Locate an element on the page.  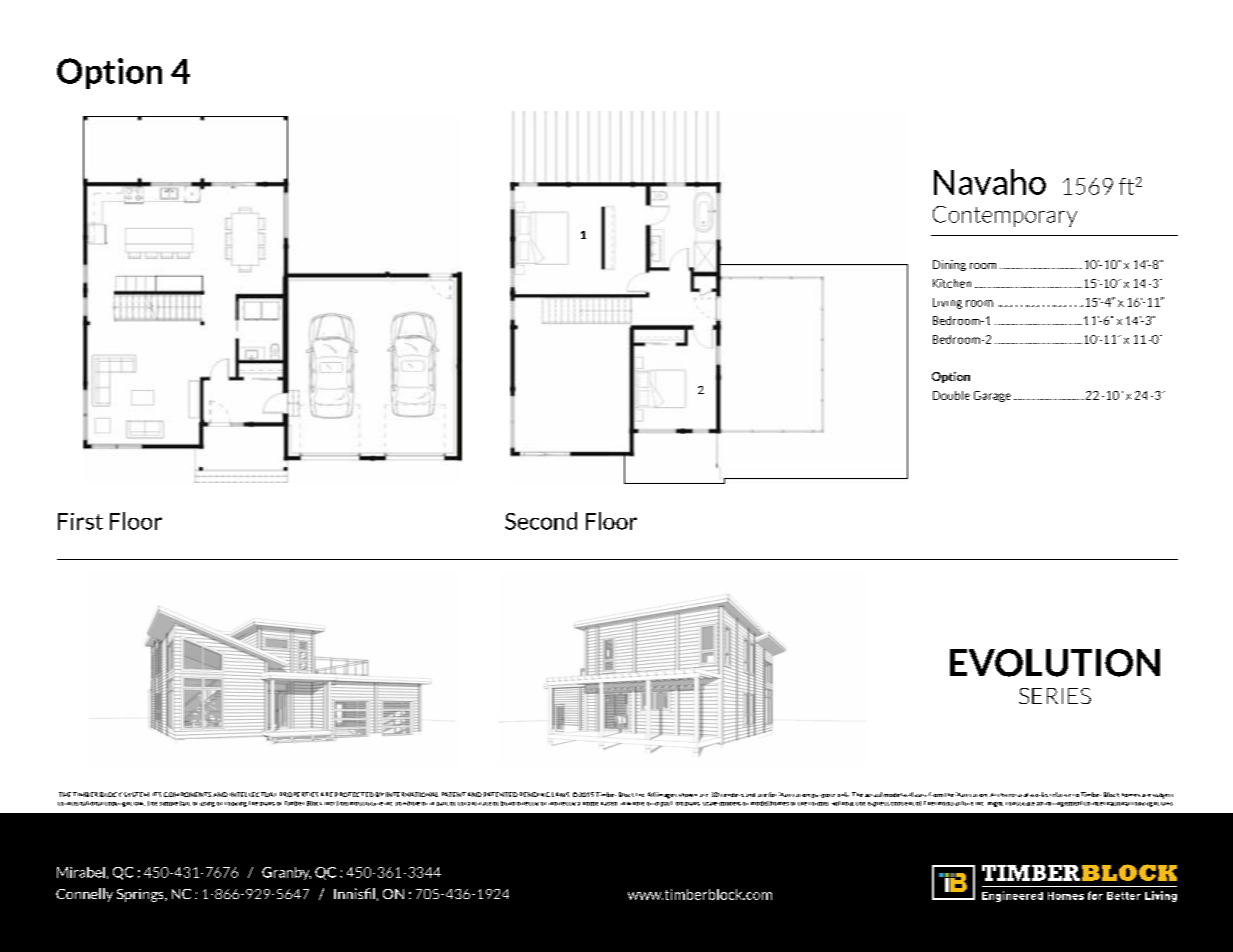
Double is located at coordinates (951, 395).
